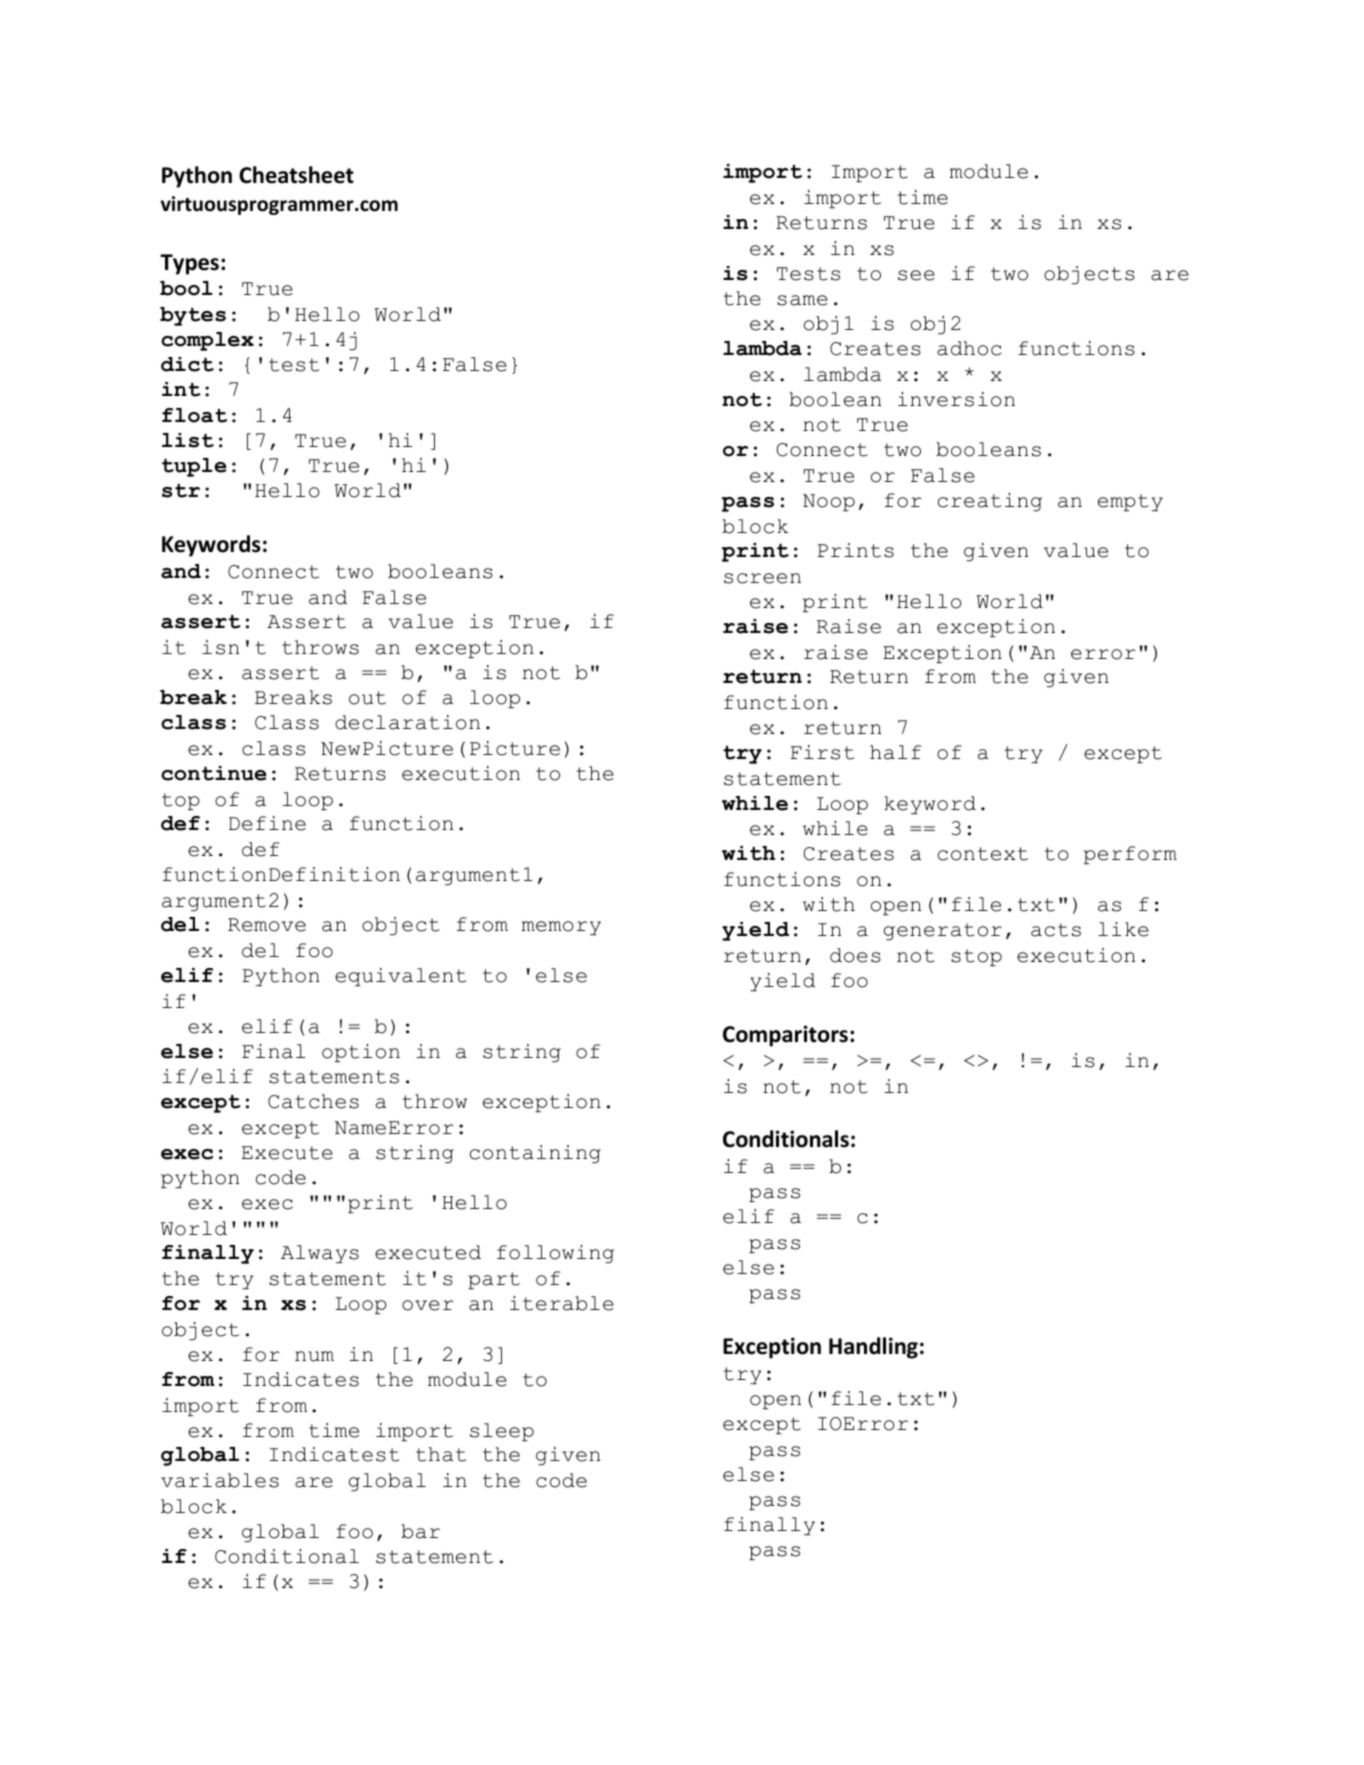 The height and width of the screenshot is (1765, 1364). Describe the element at coordinates (990, 502) in the screenshot. I see `creating` at that location.
